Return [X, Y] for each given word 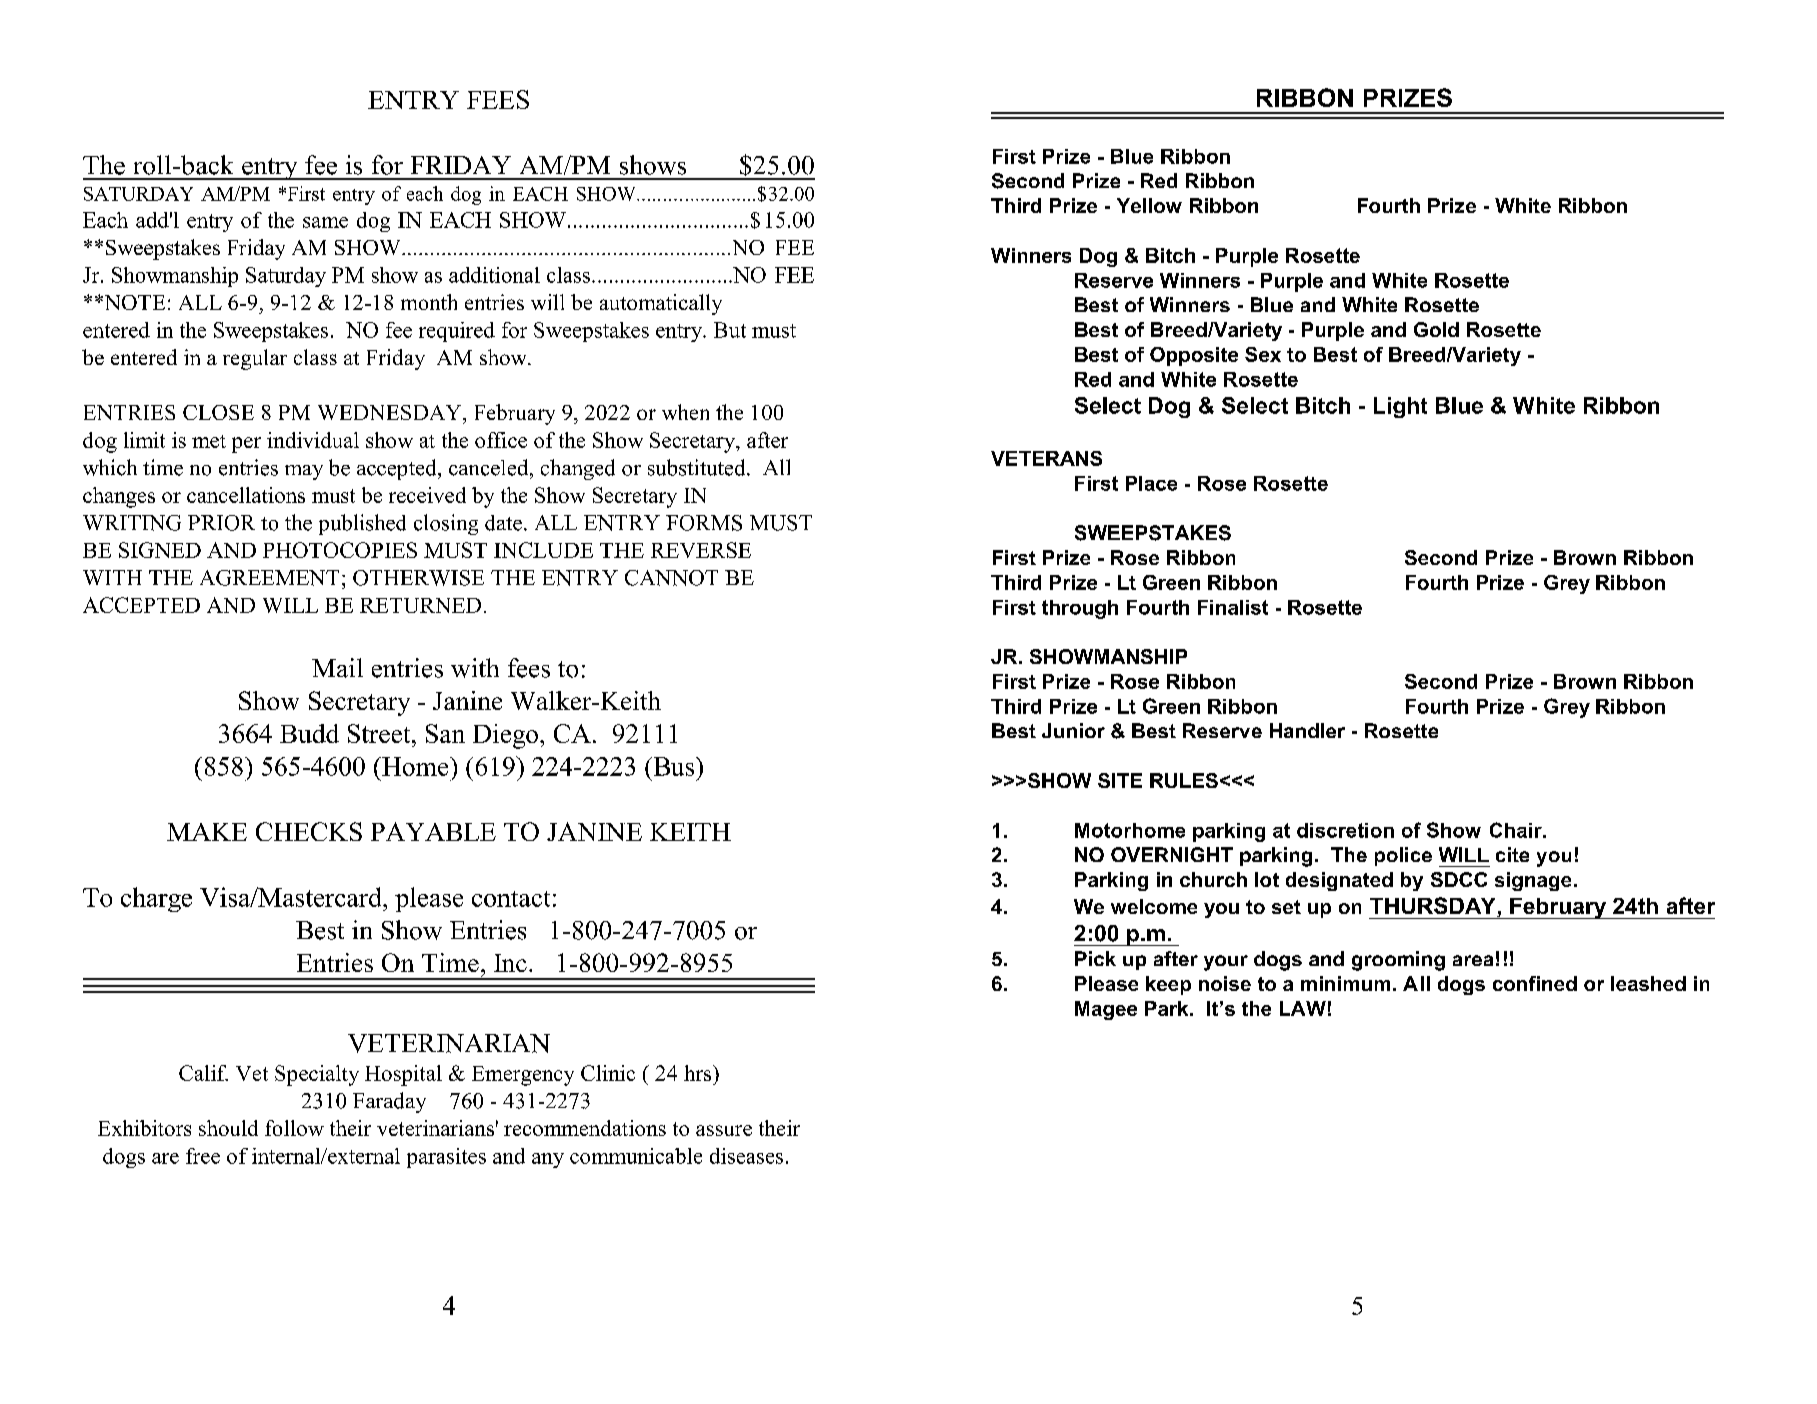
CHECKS [309, 831]
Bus [674, 766]
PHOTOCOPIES [340, 550]
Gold [1436, 329]
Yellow [1149, 205]
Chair [1517, 830]
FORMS [704, 523]
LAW [1303, 1008]
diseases [746, 1156]
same [325, 222]
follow [294, 1128]
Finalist [1233, 607]
